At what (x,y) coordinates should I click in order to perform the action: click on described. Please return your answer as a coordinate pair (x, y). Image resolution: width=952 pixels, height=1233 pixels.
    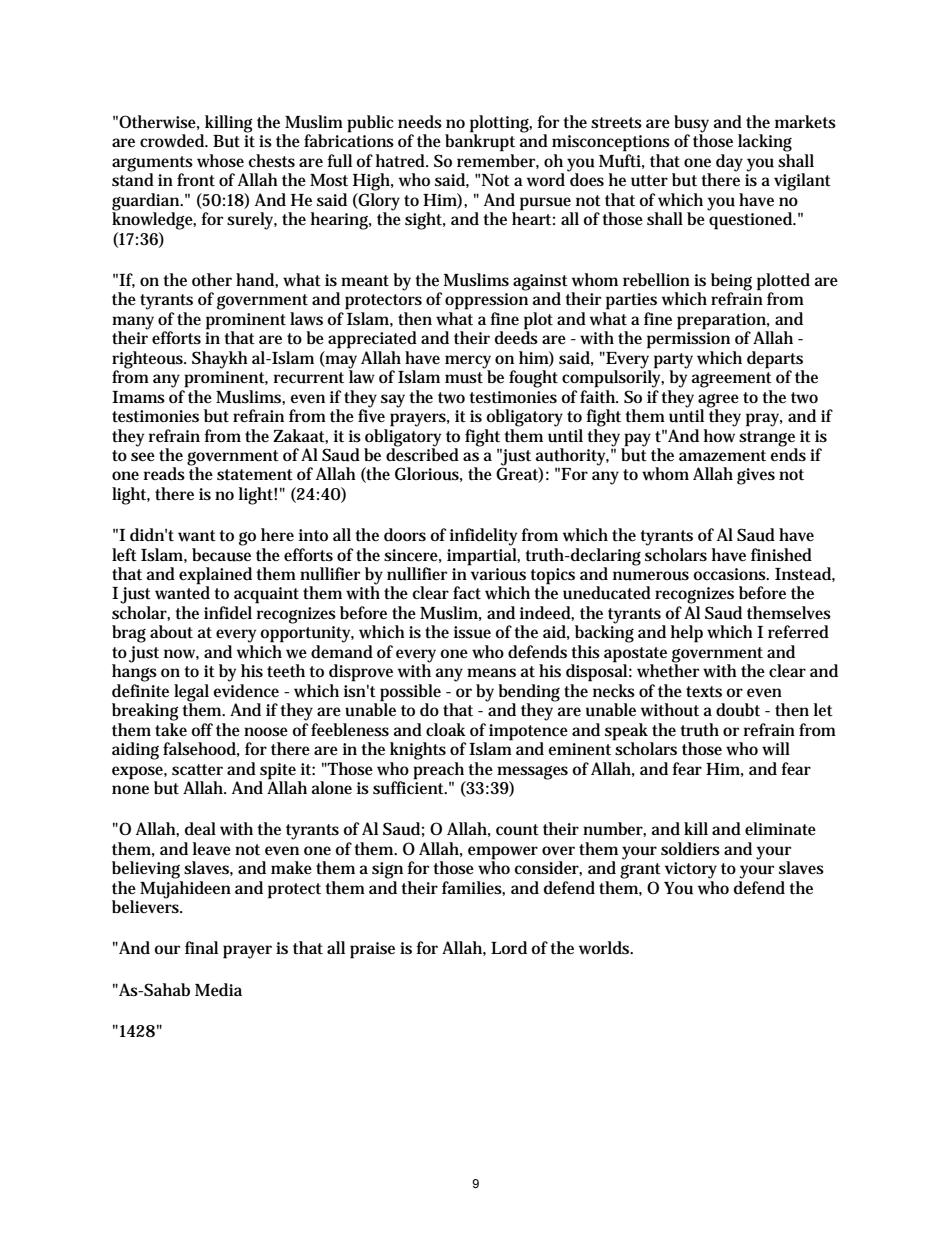
    Looking at the image, I should click on (422, 454).
